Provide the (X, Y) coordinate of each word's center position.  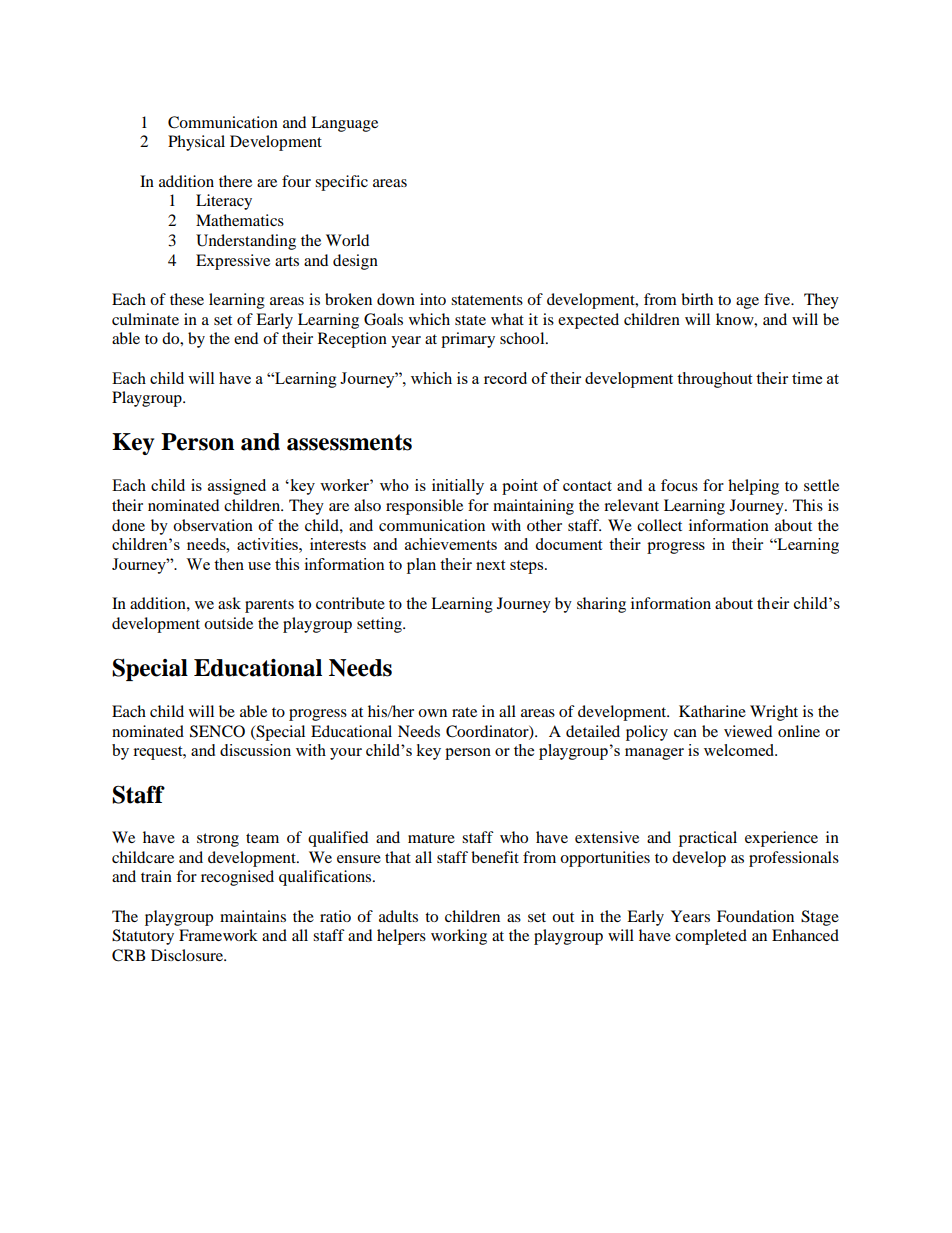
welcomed (740, 750)
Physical (196, 143)
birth (697, 299)
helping (753, 487)
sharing (601, 605)
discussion (255, 750)
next (490, 565)
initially (458, 487)
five (778, 299)
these (187, 299)
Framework (218, 935)
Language (344, 124)
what (507, 319)
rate (464, 712)
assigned (237, 487)
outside (228, 623)
